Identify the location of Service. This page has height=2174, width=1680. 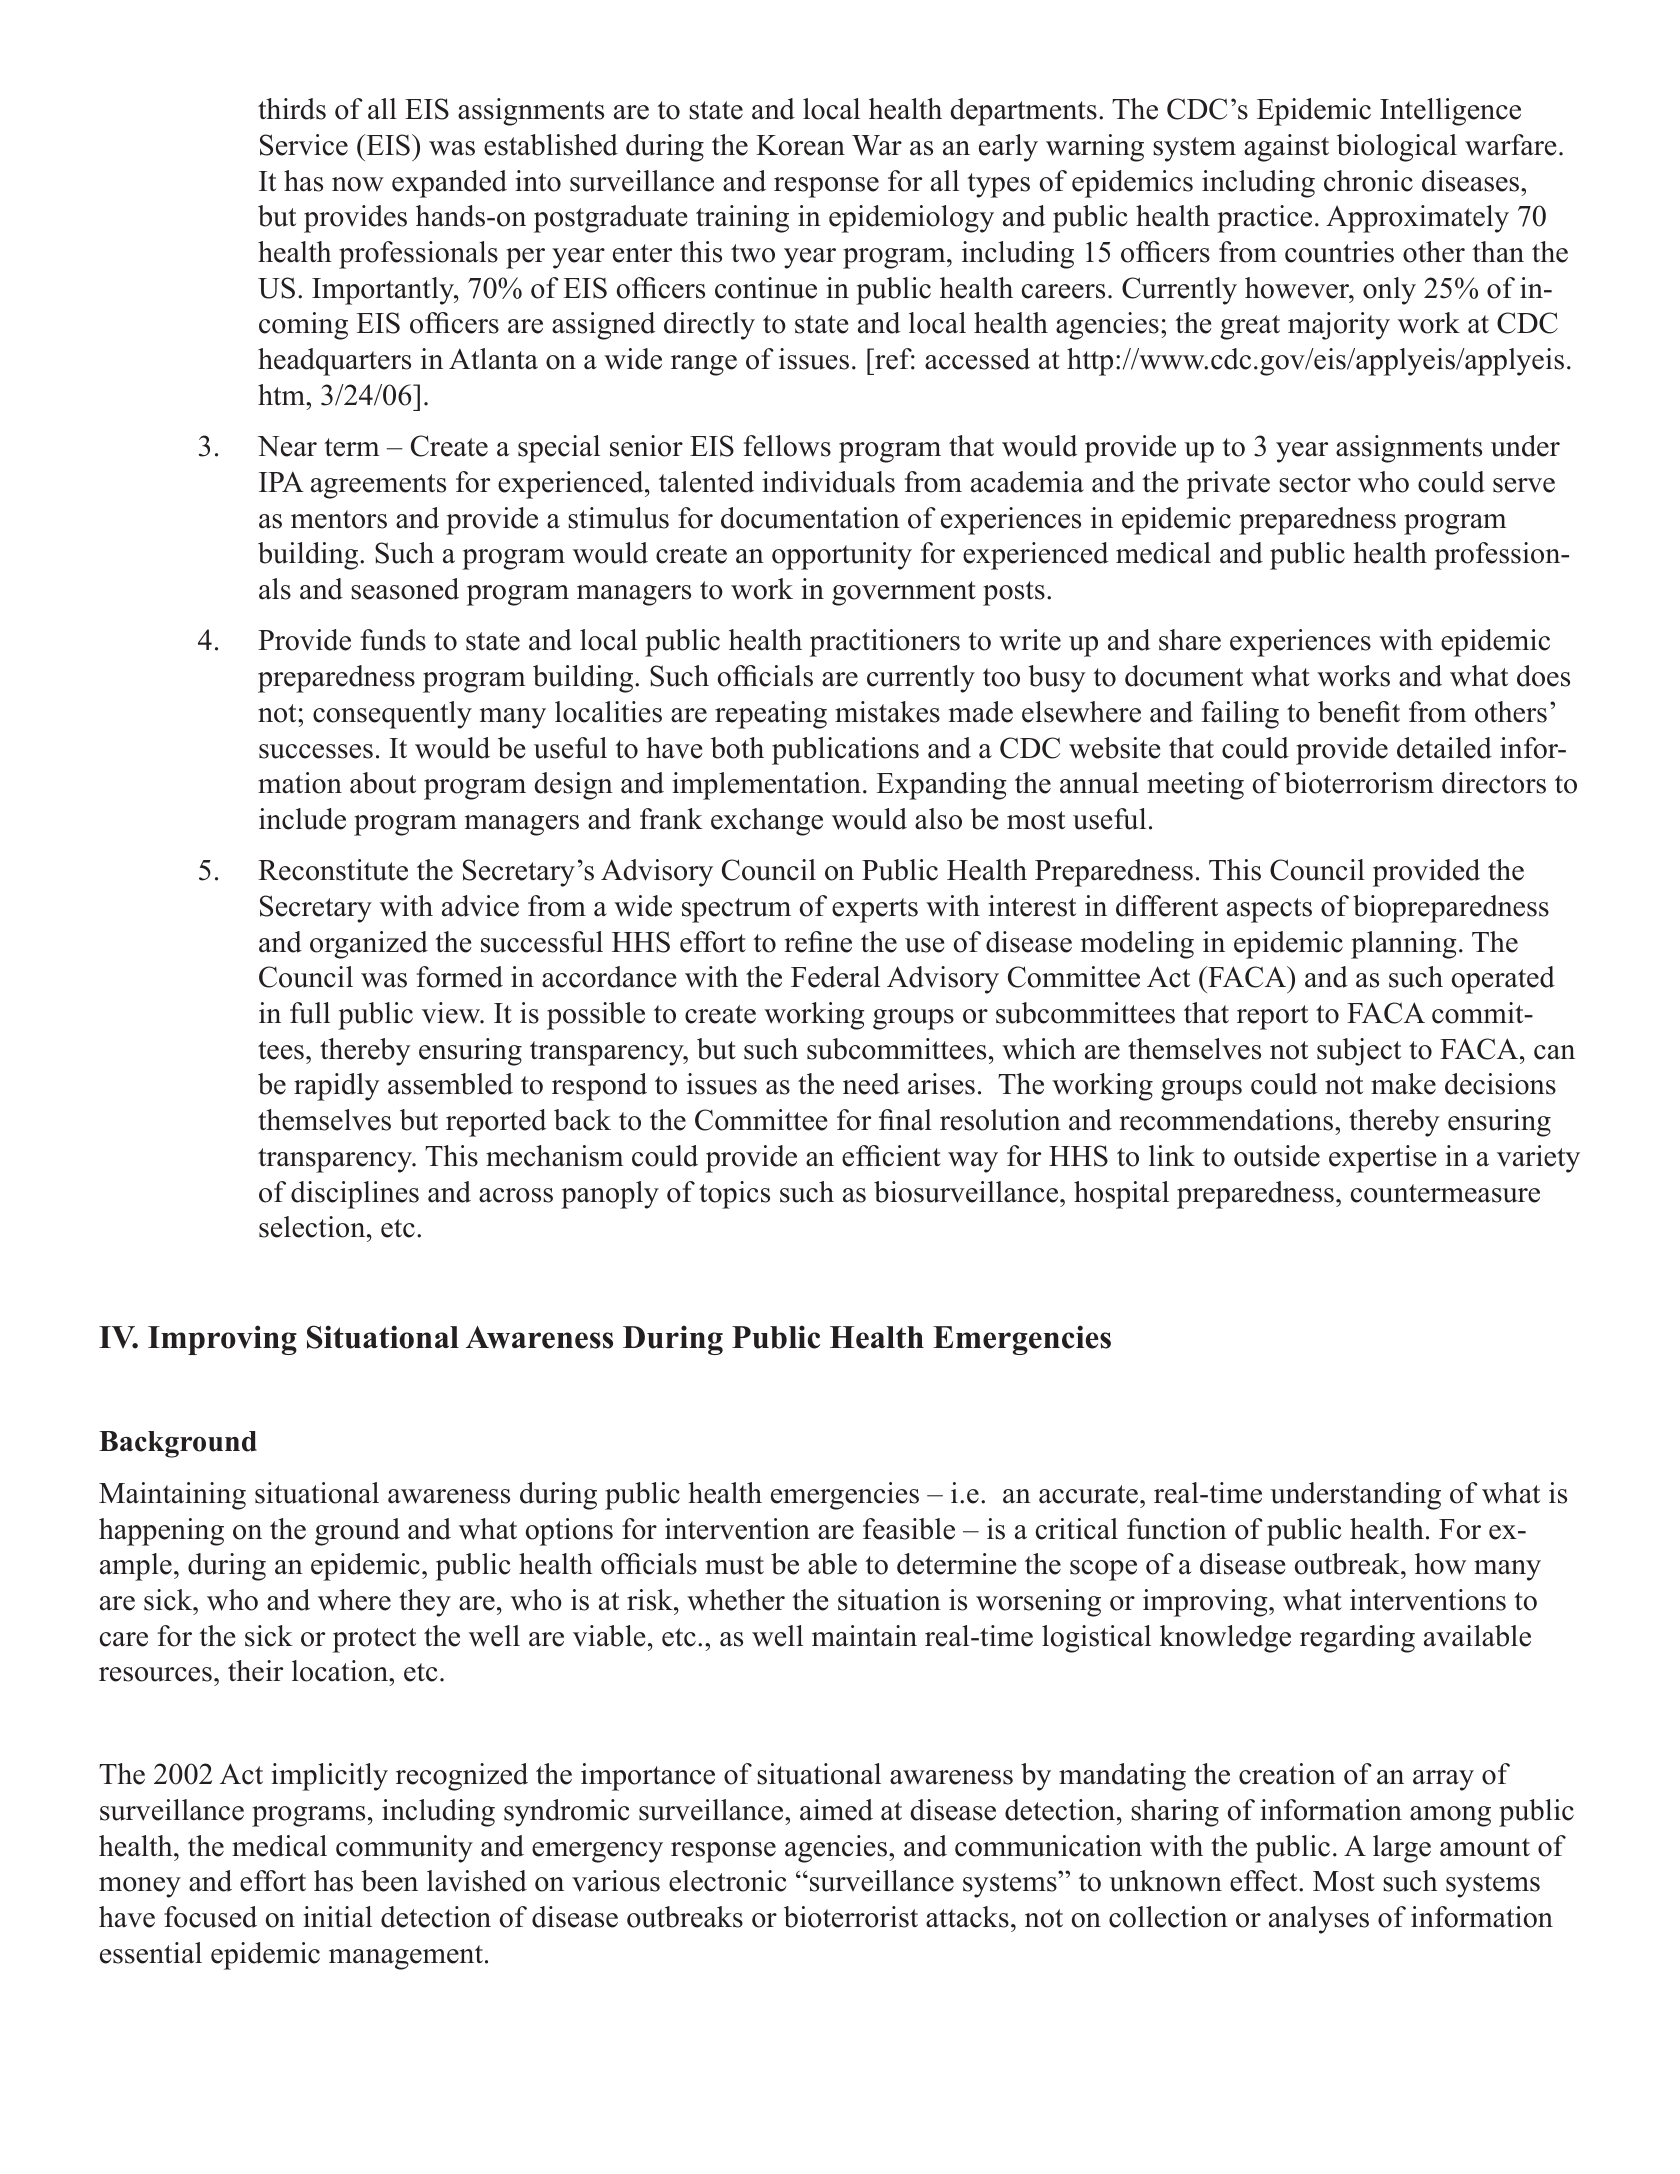
(304, 145).
